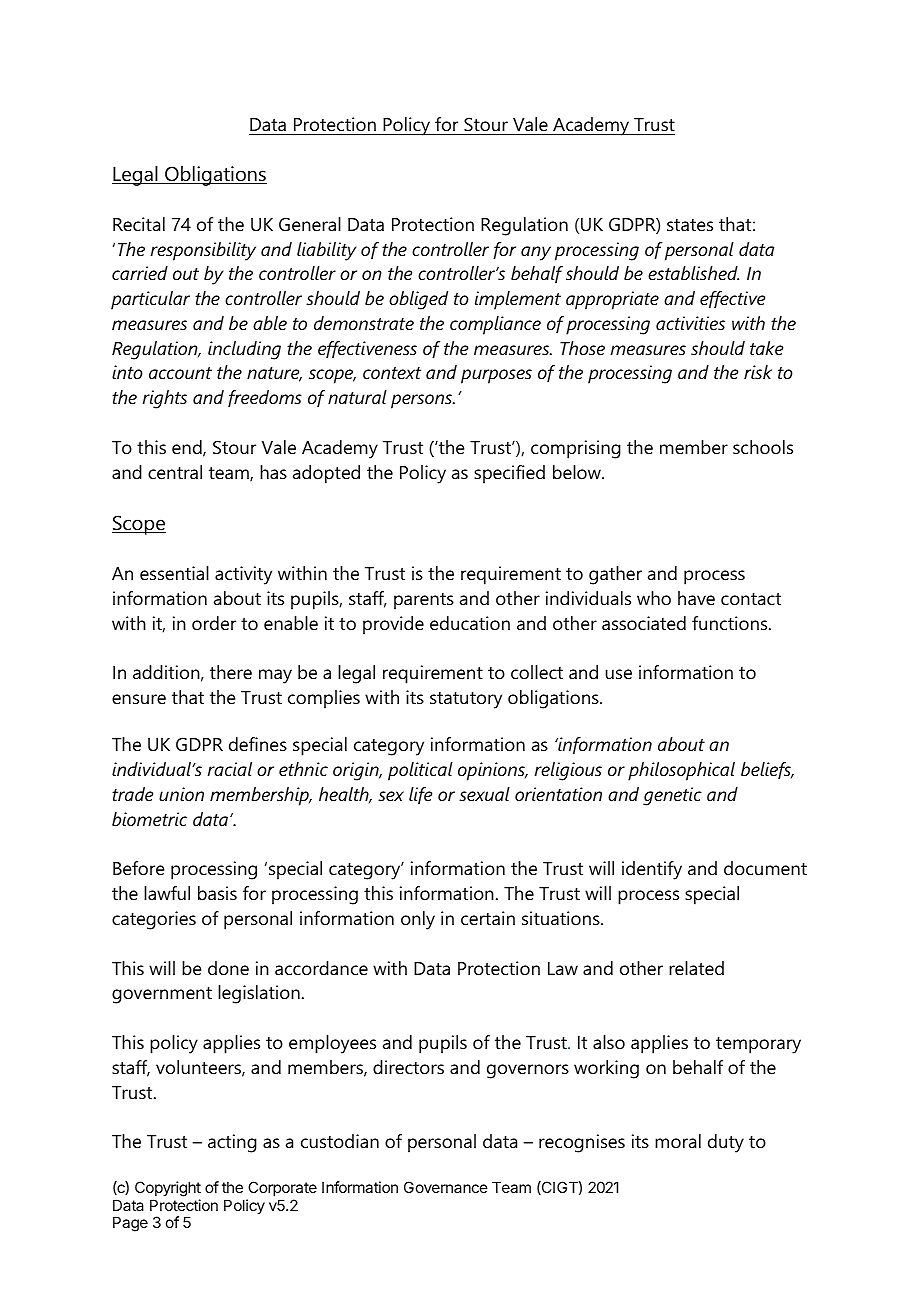 Image resolution: width=924 pixels, height=1308 pixels. What do you see at coordinates (168, 1189) in the screenshot?
I see `Copyright` at bounding box center [168, 1189].
